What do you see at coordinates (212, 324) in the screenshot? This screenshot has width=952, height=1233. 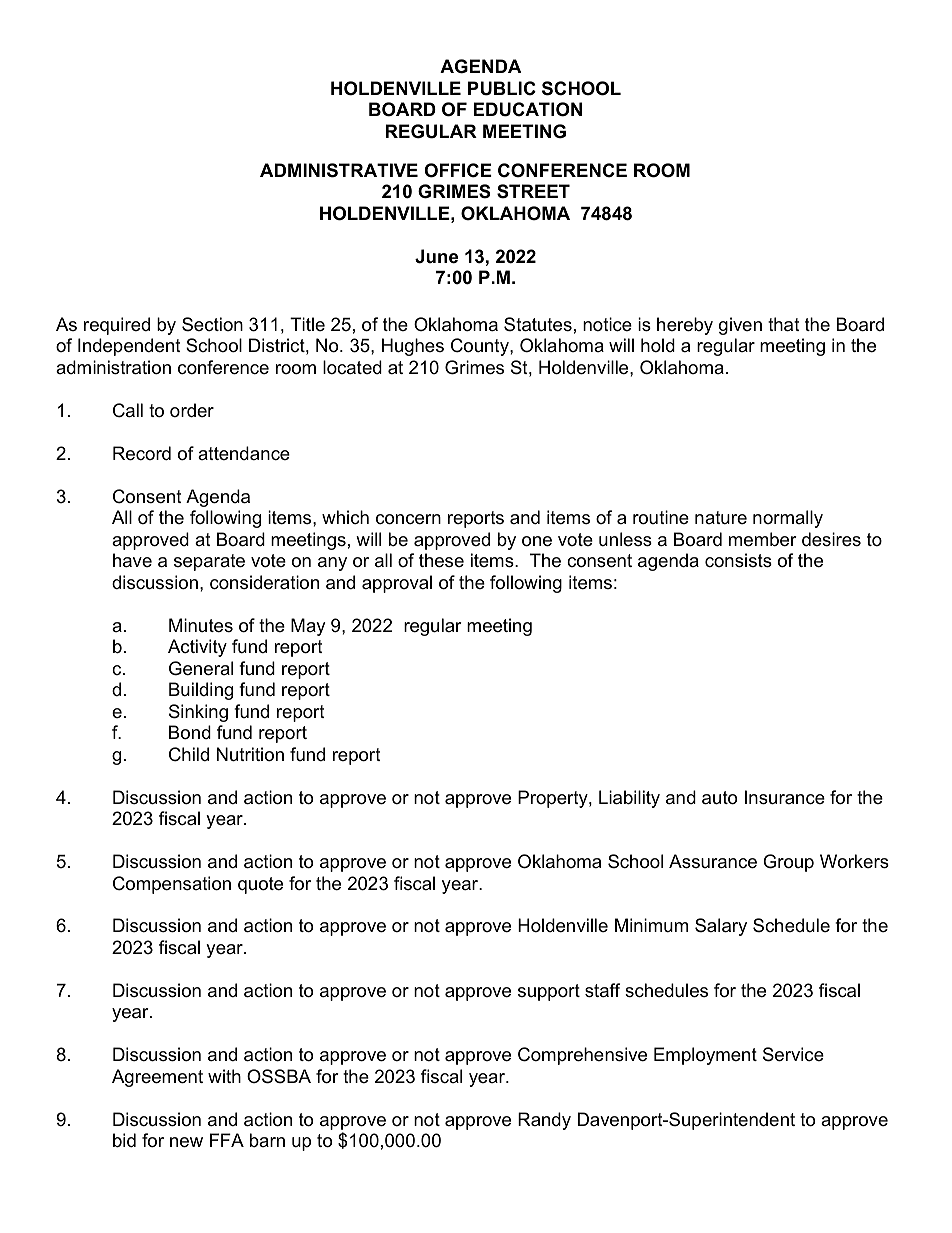 I see `Section` at bounding box center [212, 324].
